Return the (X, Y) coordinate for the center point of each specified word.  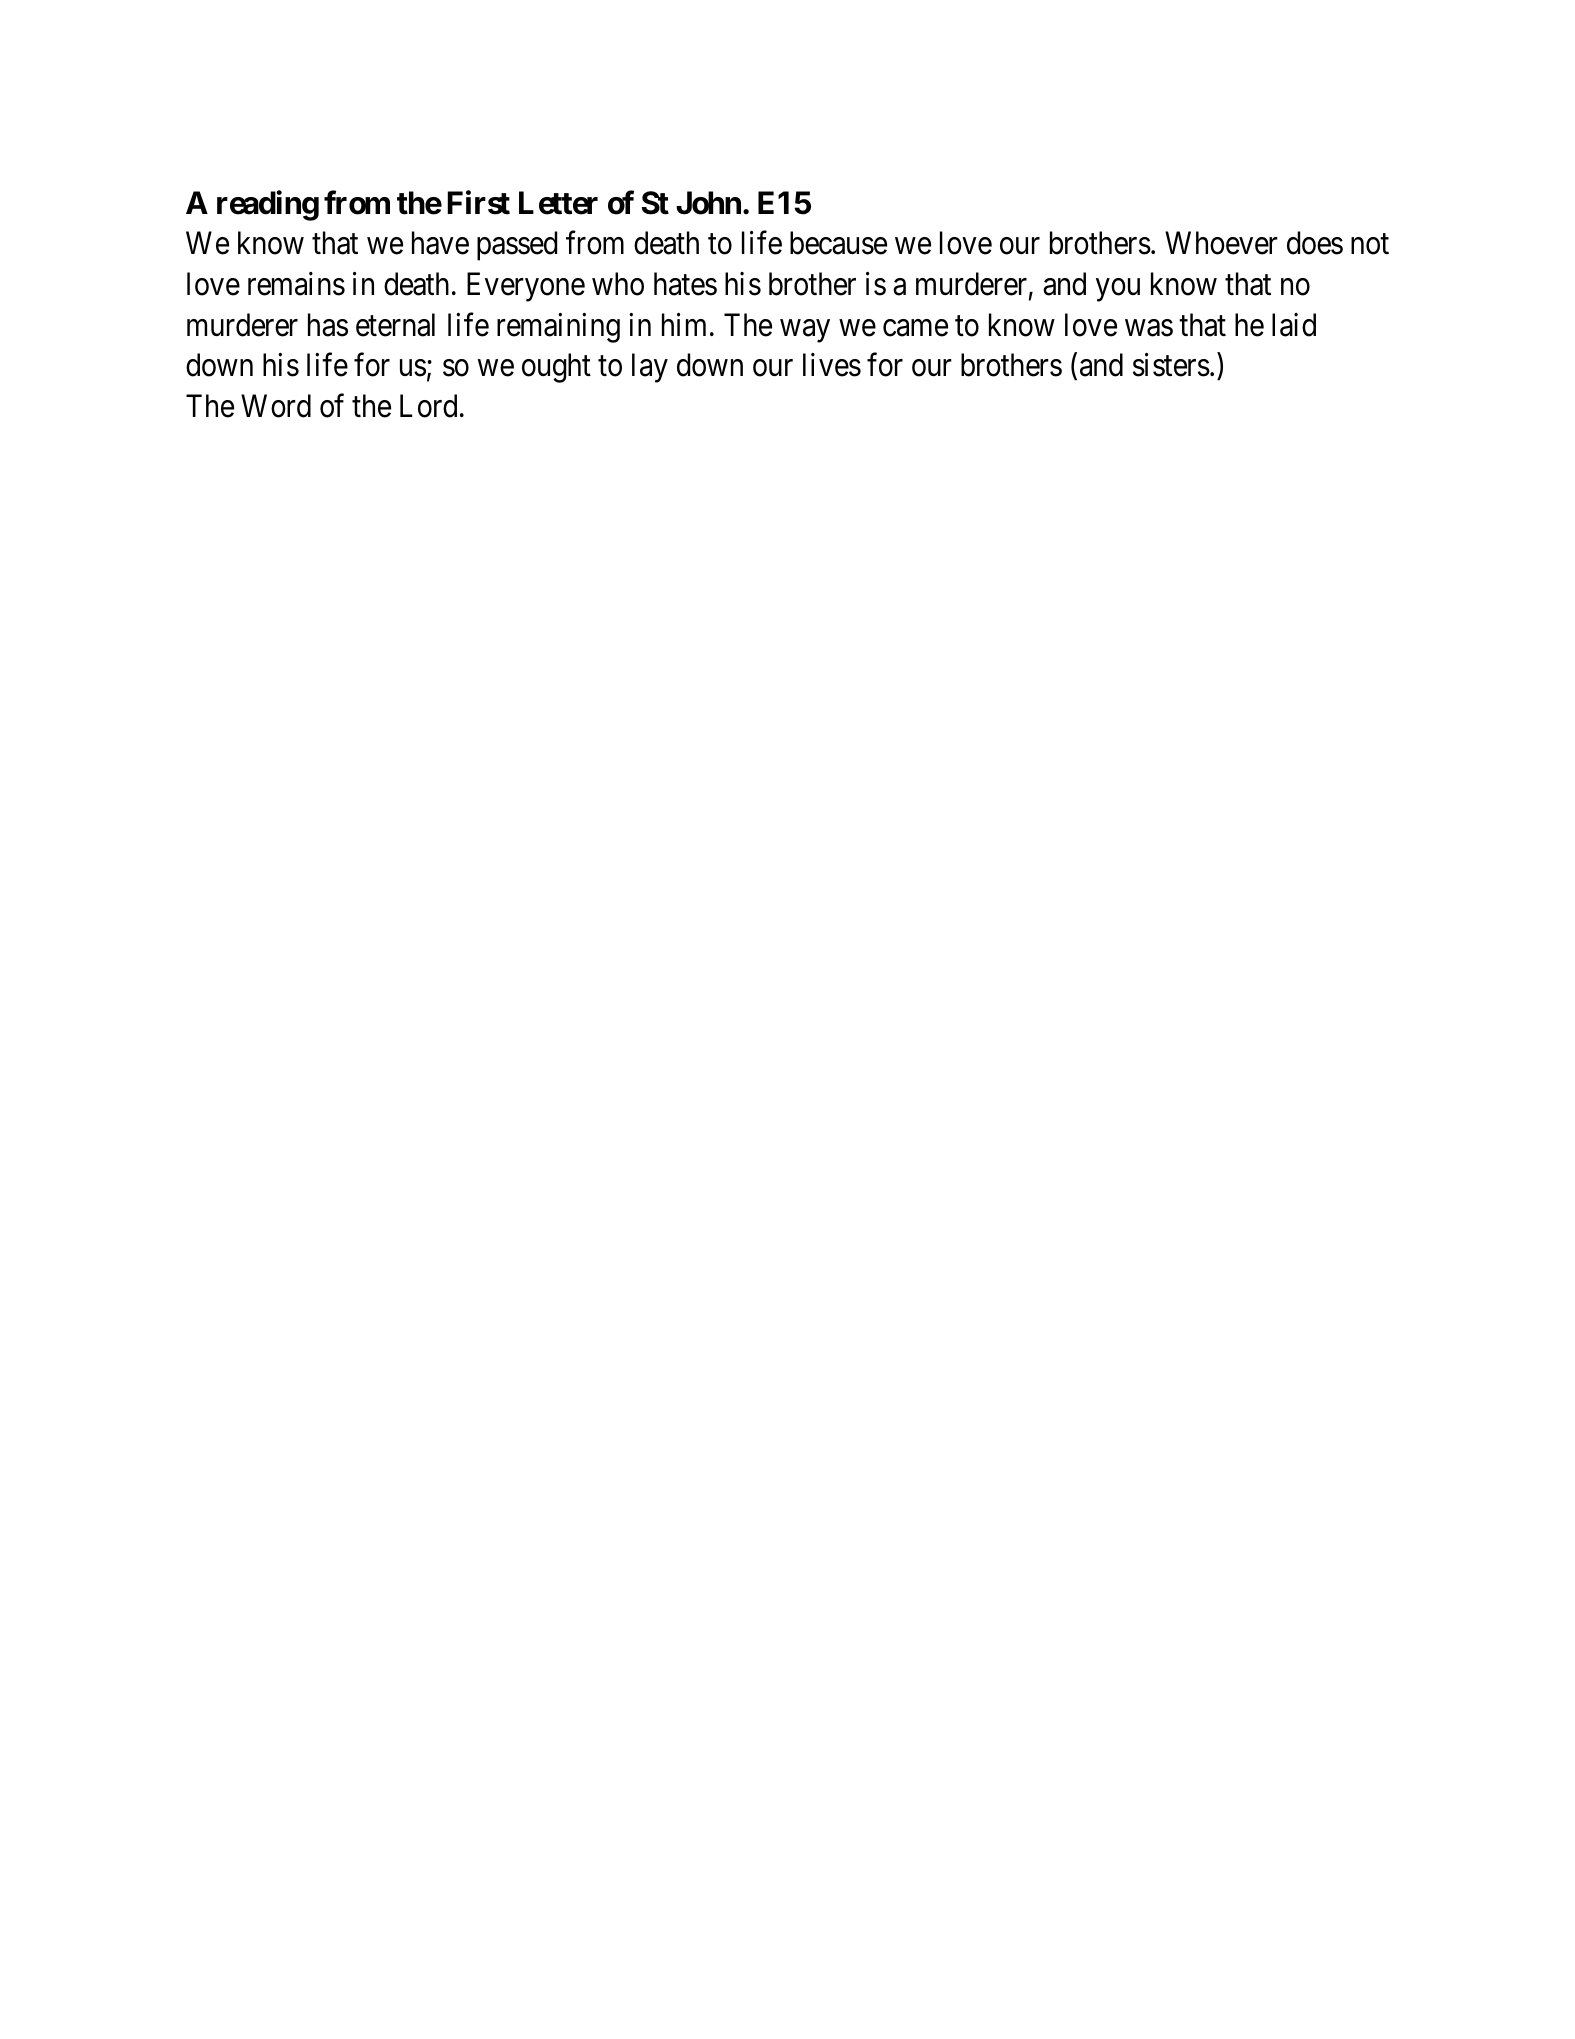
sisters (1171, 365)
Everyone (526, 287)
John (708, 203)
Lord (428, 406)
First (478, 202)
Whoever (1221, 243)
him (684, 324)
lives (832, 365)
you (1118, 290)
